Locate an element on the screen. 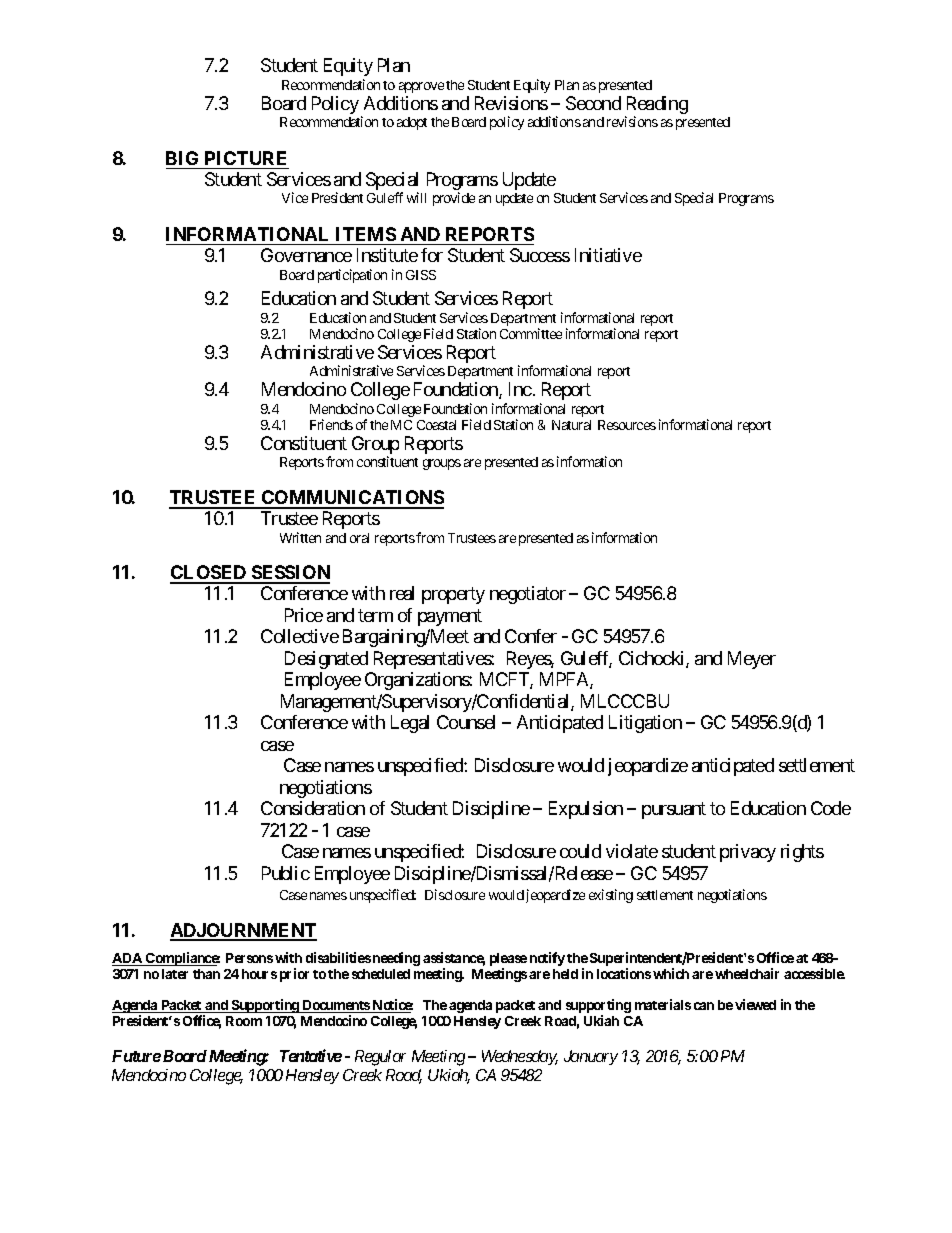 Image resolution: width=952 pixels, height=1233 pixels. property is located at coordinates (453, 596).
